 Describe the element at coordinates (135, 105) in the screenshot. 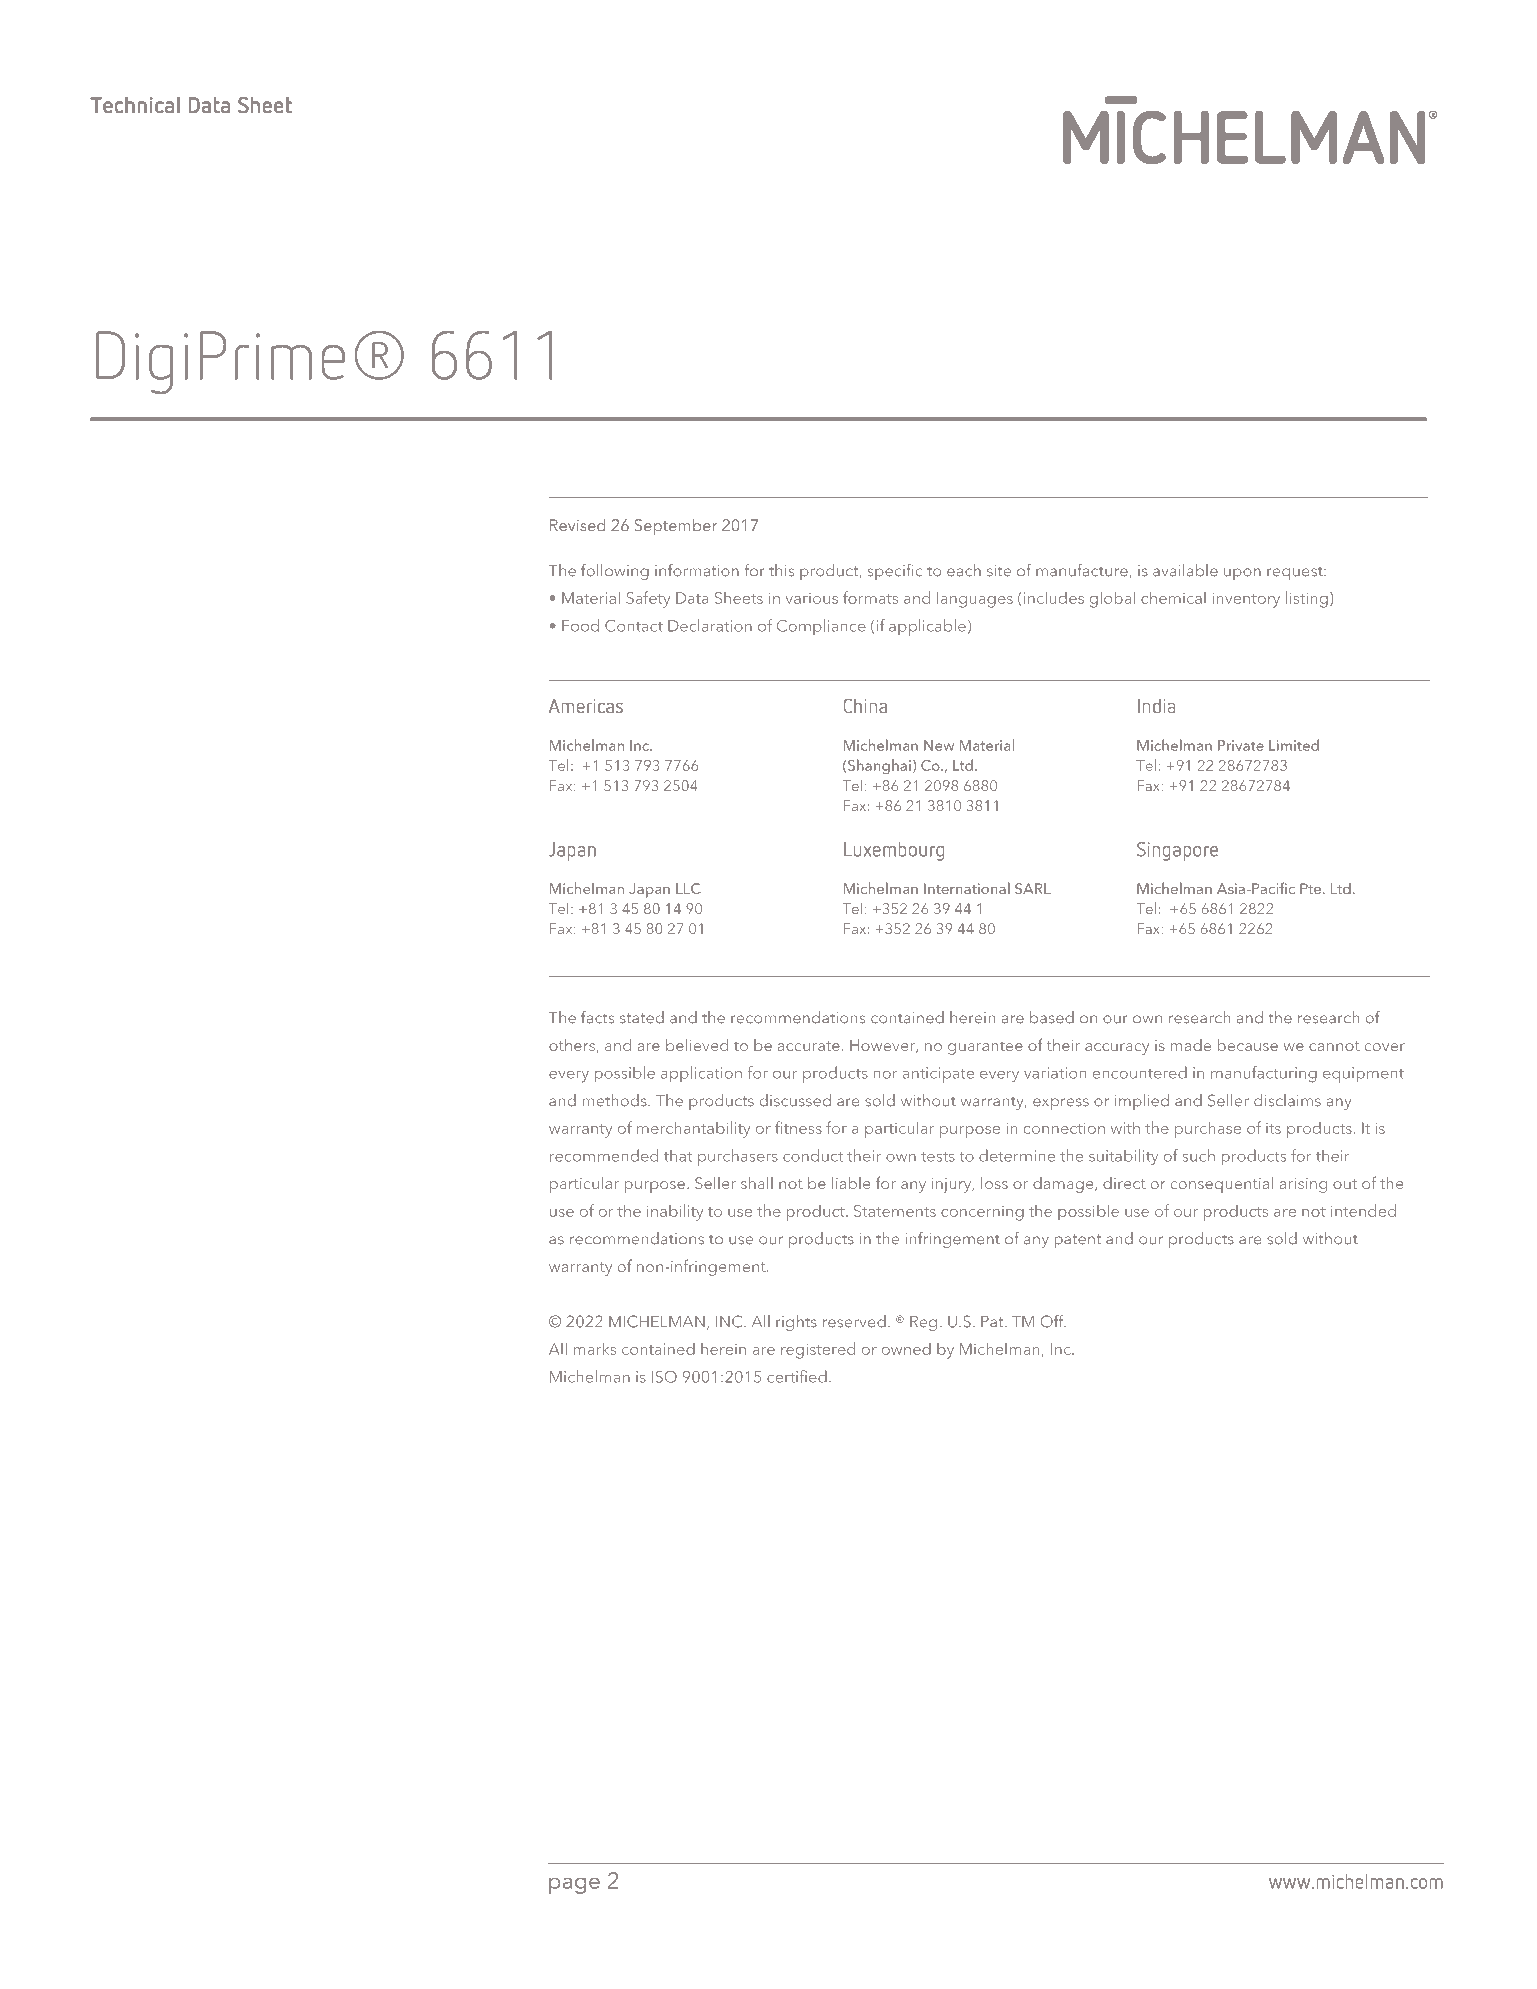

I see `Technical` at that location.
